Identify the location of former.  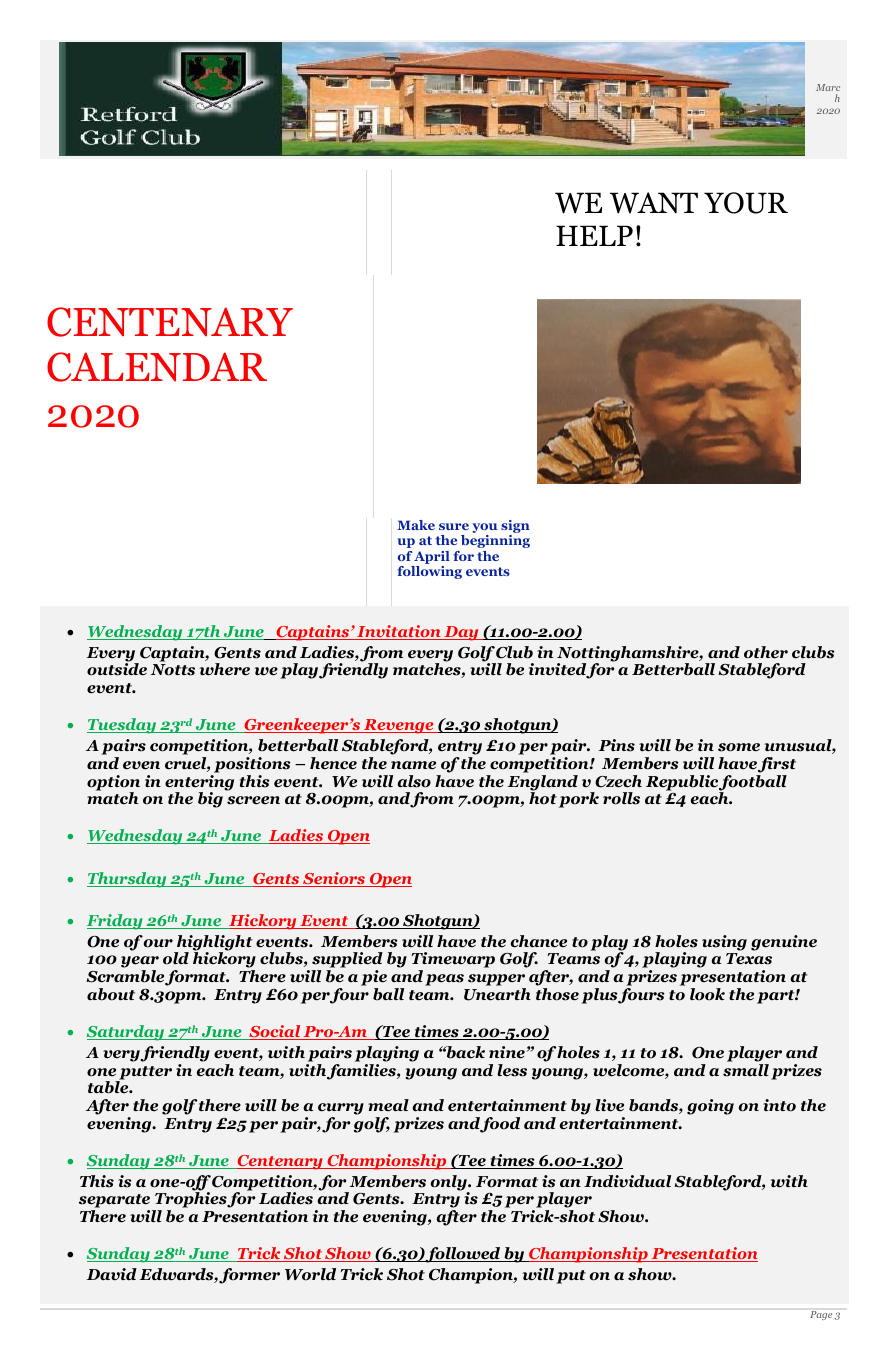
(249, 1276).
